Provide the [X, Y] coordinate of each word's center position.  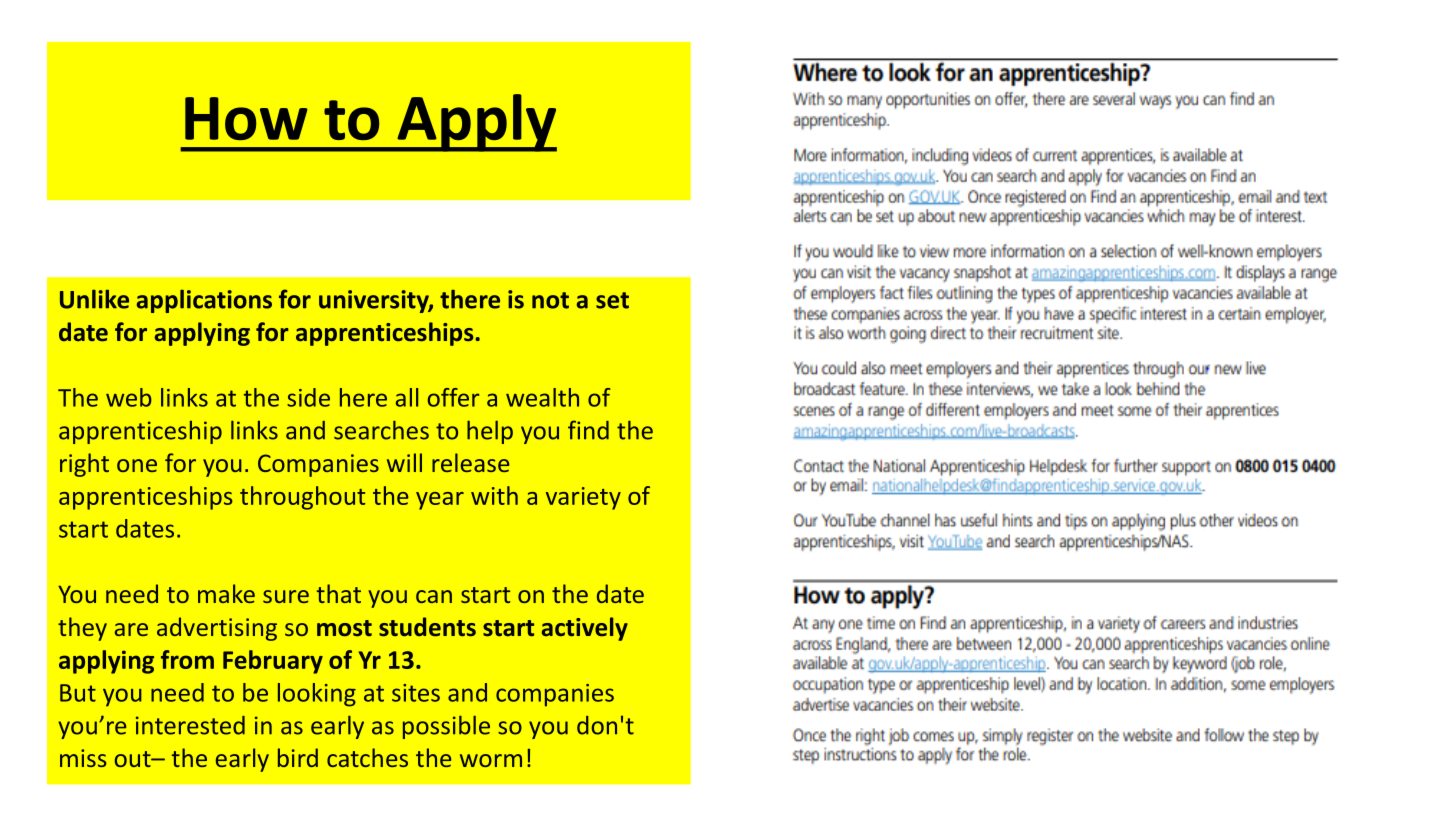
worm [491, 760]
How [246, 118]
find [588, 430]
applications [204, 301]
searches [381, 430]
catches [367, 757]
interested [190, 725]
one [137, 465]
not [550, 300]
